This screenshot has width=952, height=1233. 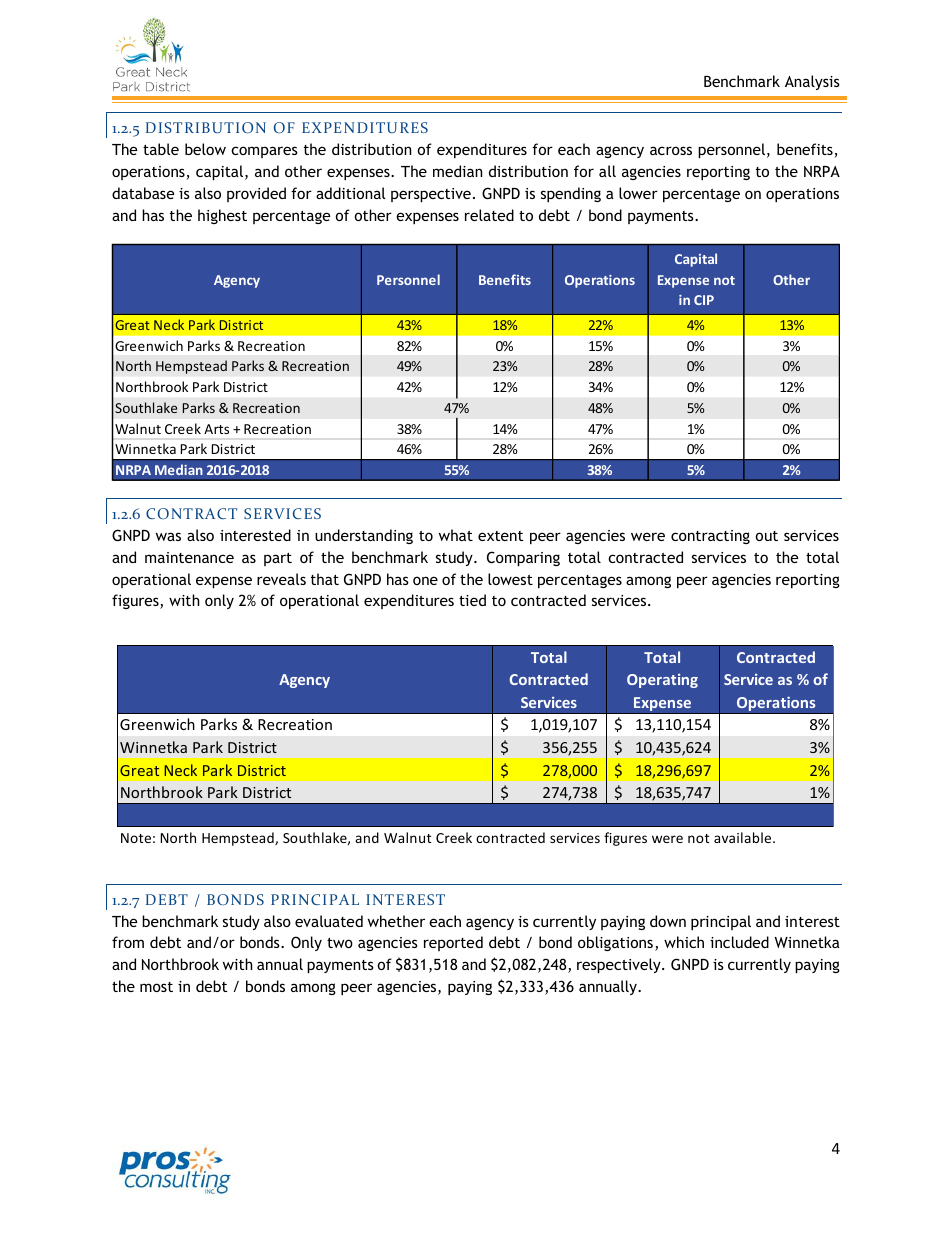 What do you see at coordinates (281, 579) in the screenshot?
I see `reveals` at bounding box center [281, 579].
